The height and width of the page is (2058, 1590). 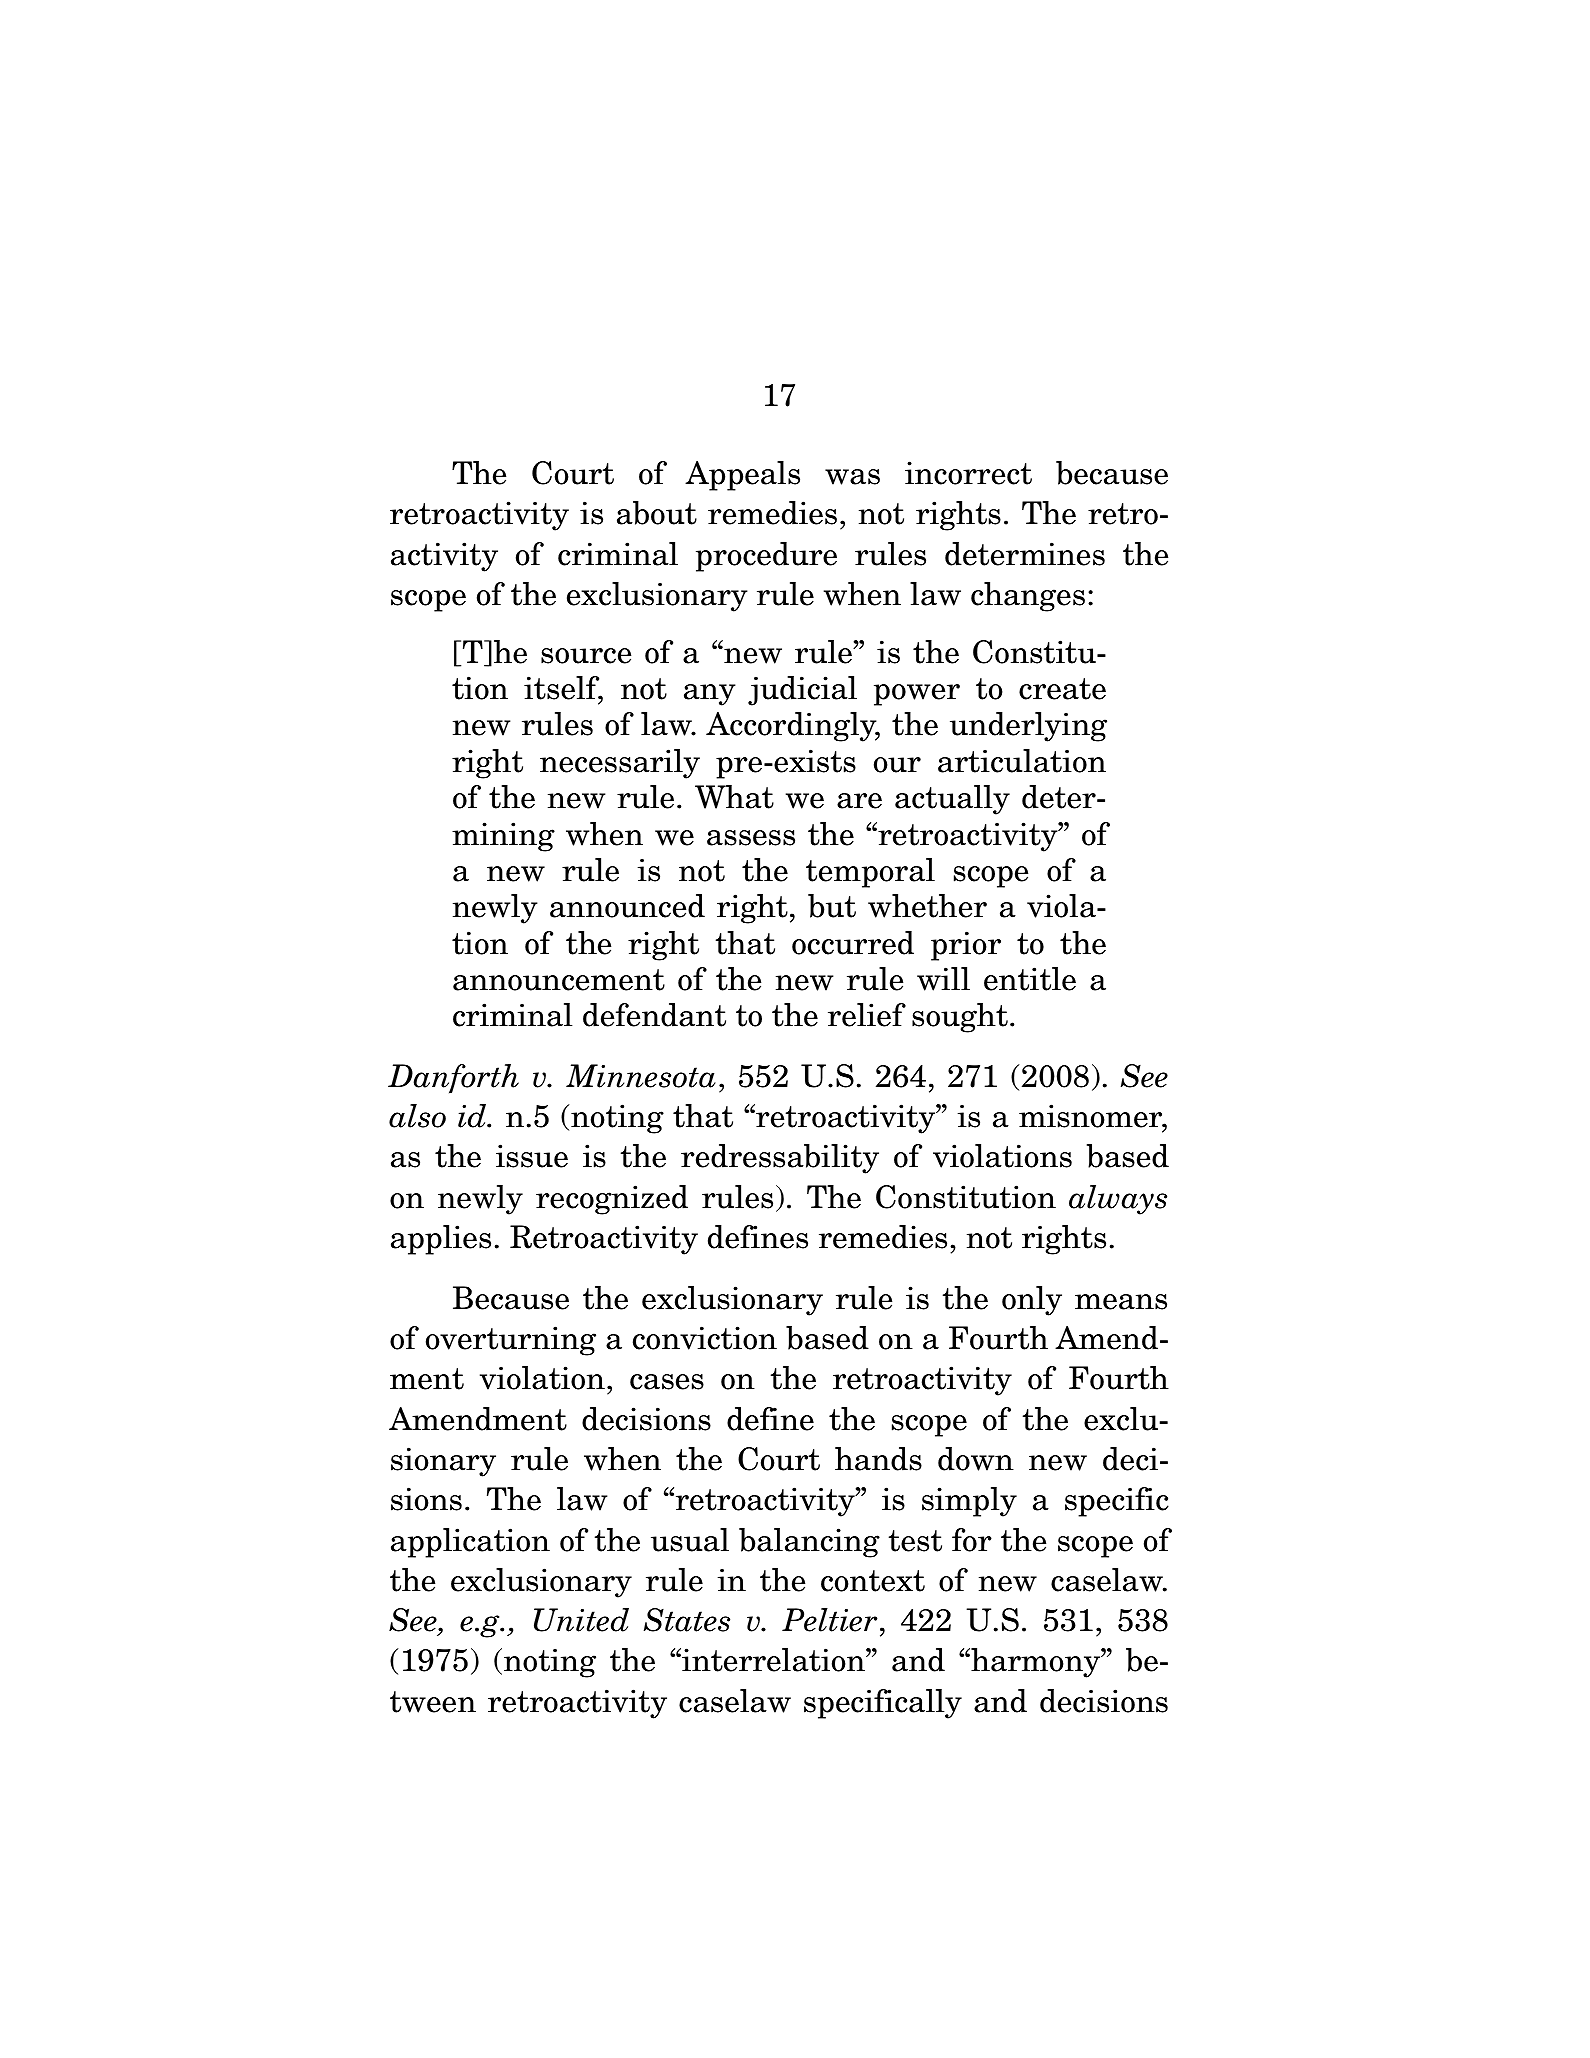 What do you see at coordinates (968, 473) in the page?
I see `incorrect` at bounding box center [968, 473].
